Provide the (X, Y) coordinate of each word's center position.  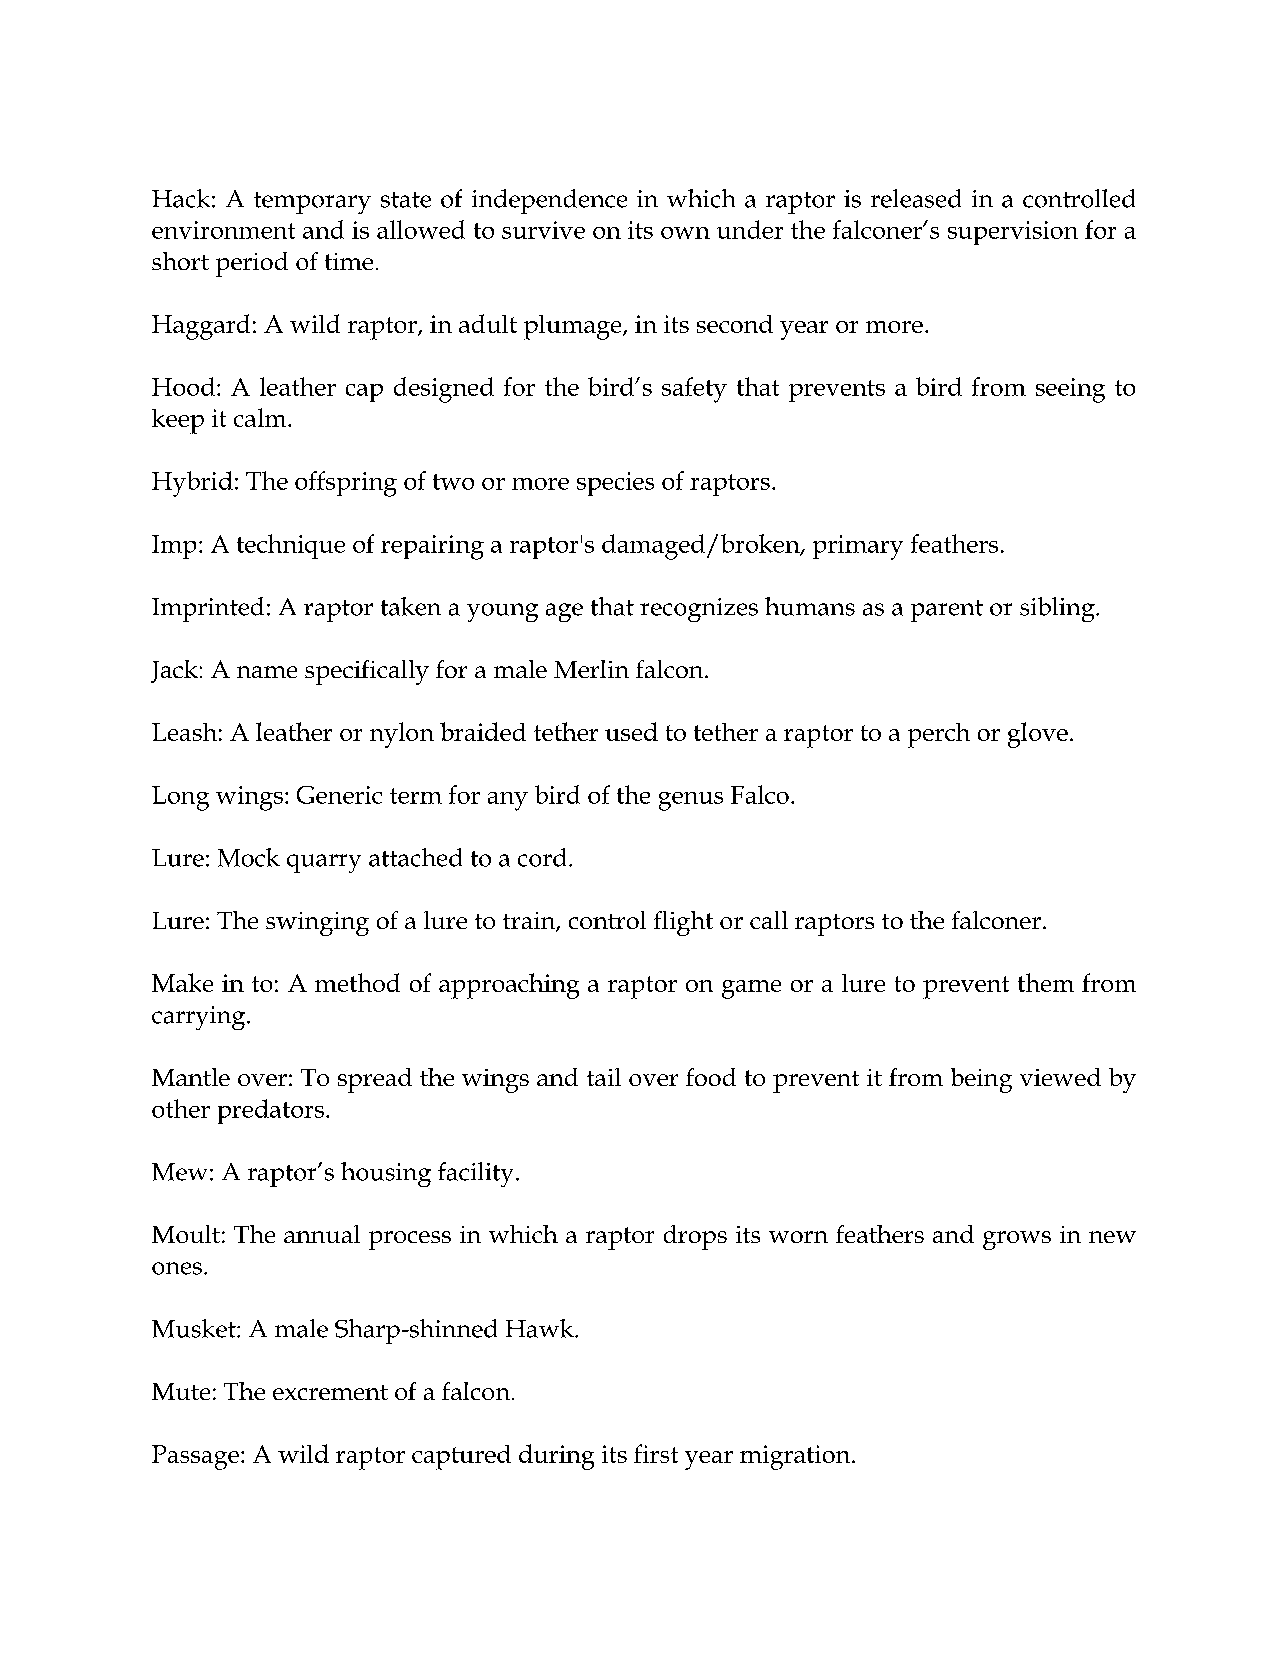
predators (271, 1111)
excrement (330, 1392)
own (685, 233)
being (981, 1080)
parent (947, 611)
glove (1038, 735)
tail (604, 1077)
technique (291, 546)
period (252, 264)
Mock (249, 857)
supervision (1013, 233)
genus (691, 801)
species (615, 484)
